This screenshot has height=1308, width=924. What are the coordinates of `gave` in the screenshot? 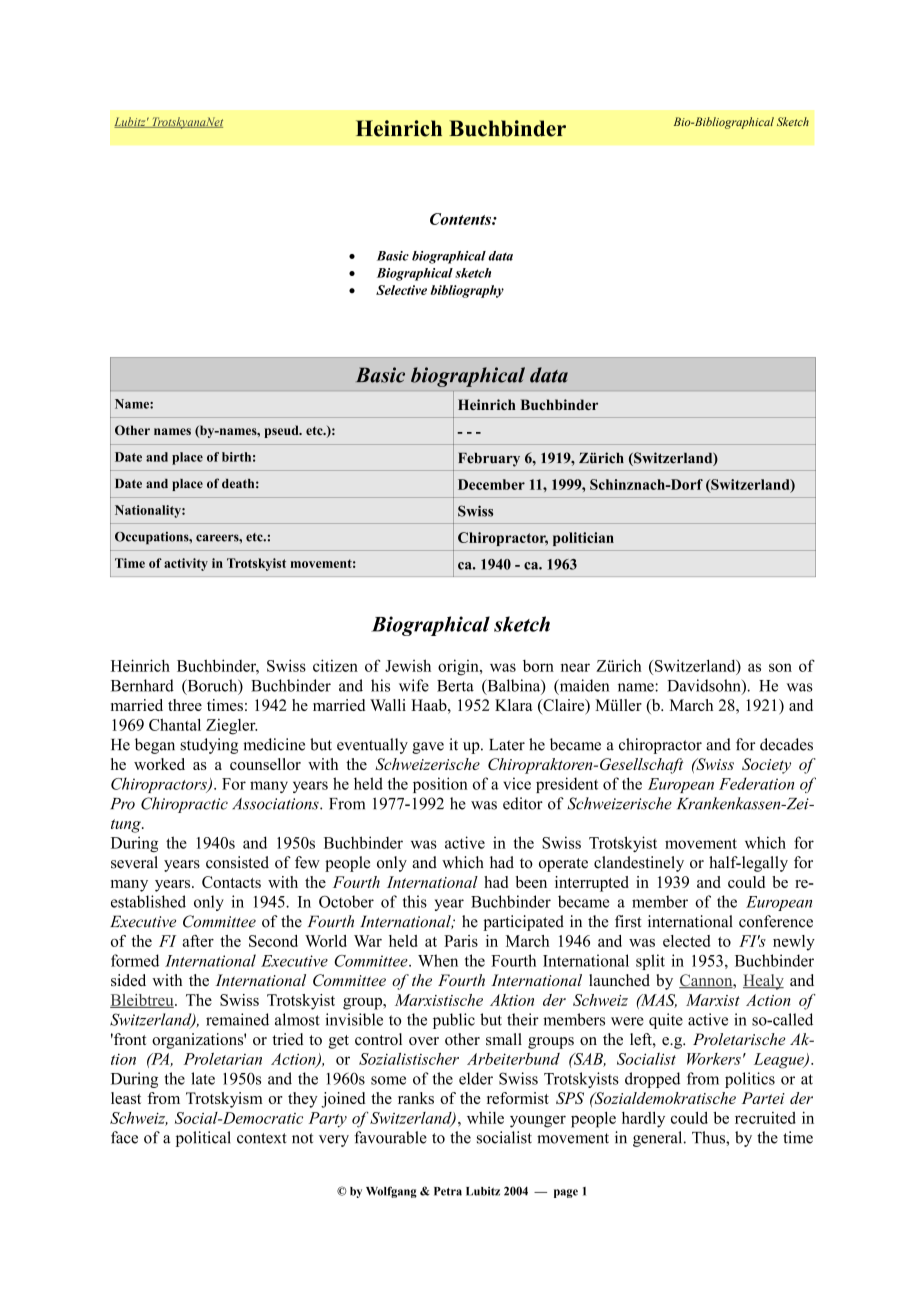 It's located at (428, 748).
